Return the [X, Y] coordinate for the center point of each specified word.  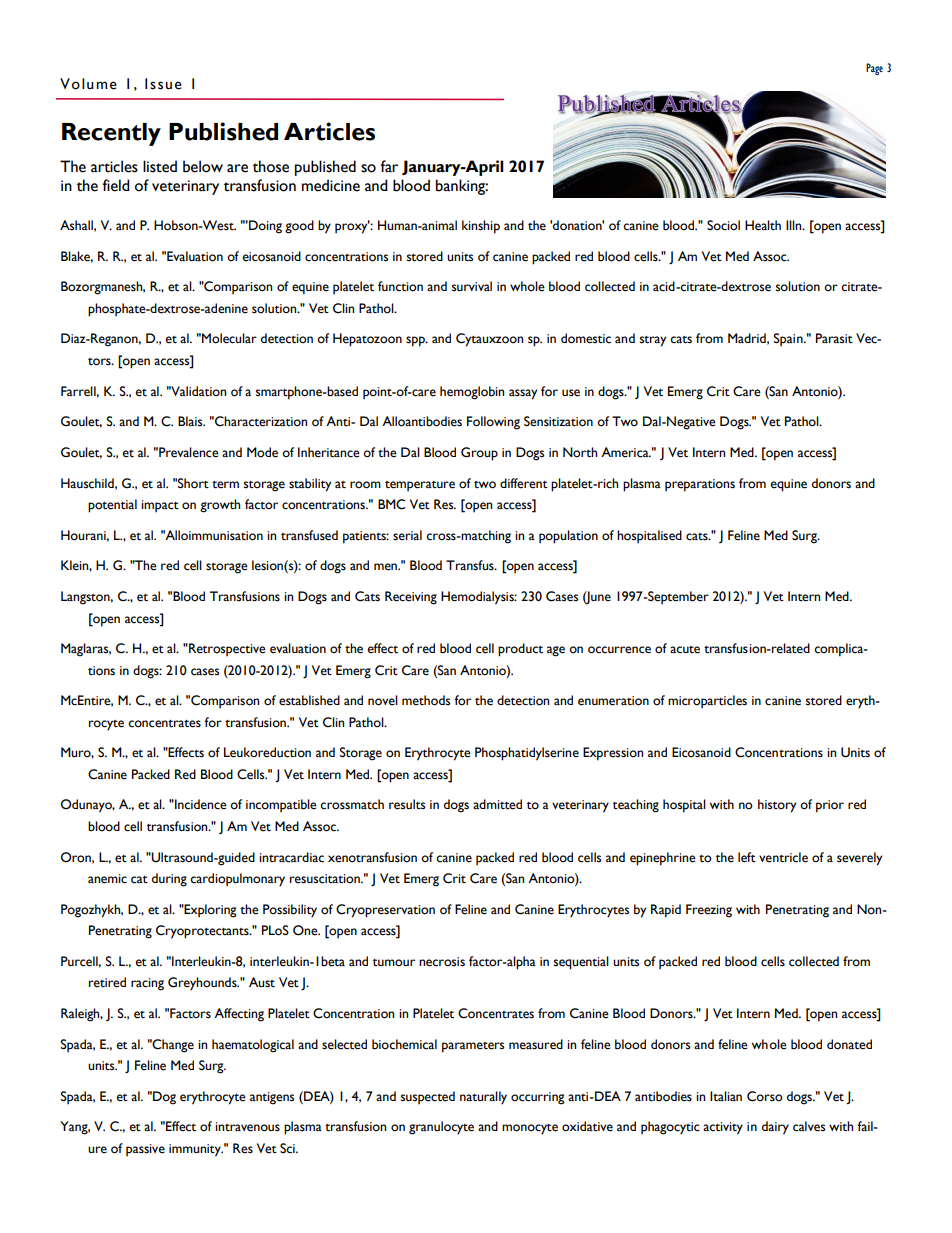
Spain [789, 339]
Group [479, 454]
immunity [196, 1150]
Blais [191, 421]
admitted [497, 804]
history [777, 806]
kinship [481, 227]
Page [874, 69]
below [203, 166]
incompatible [281, 805]
